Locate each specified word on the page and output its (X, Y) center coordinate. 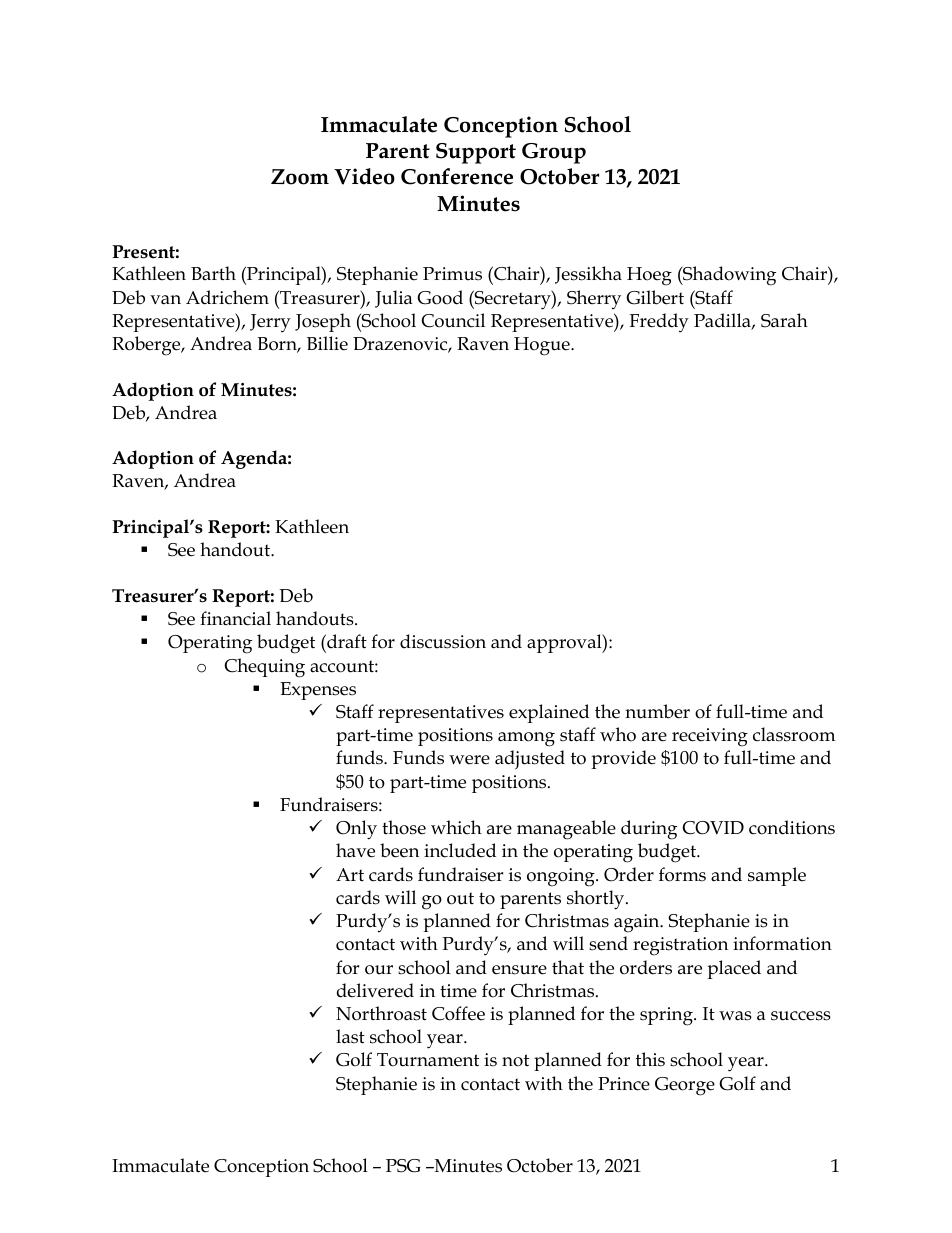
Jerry (270, 323)
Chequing (264, 668)
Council (453, 320)
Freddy (659, 323)
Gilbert (655, 297)
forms (682, 874)
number (657, 711)
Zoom (300, 177)
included (460, 850)
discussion (443, 641)
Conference (457, 176)
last (350, 1036)
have (355, 850)
